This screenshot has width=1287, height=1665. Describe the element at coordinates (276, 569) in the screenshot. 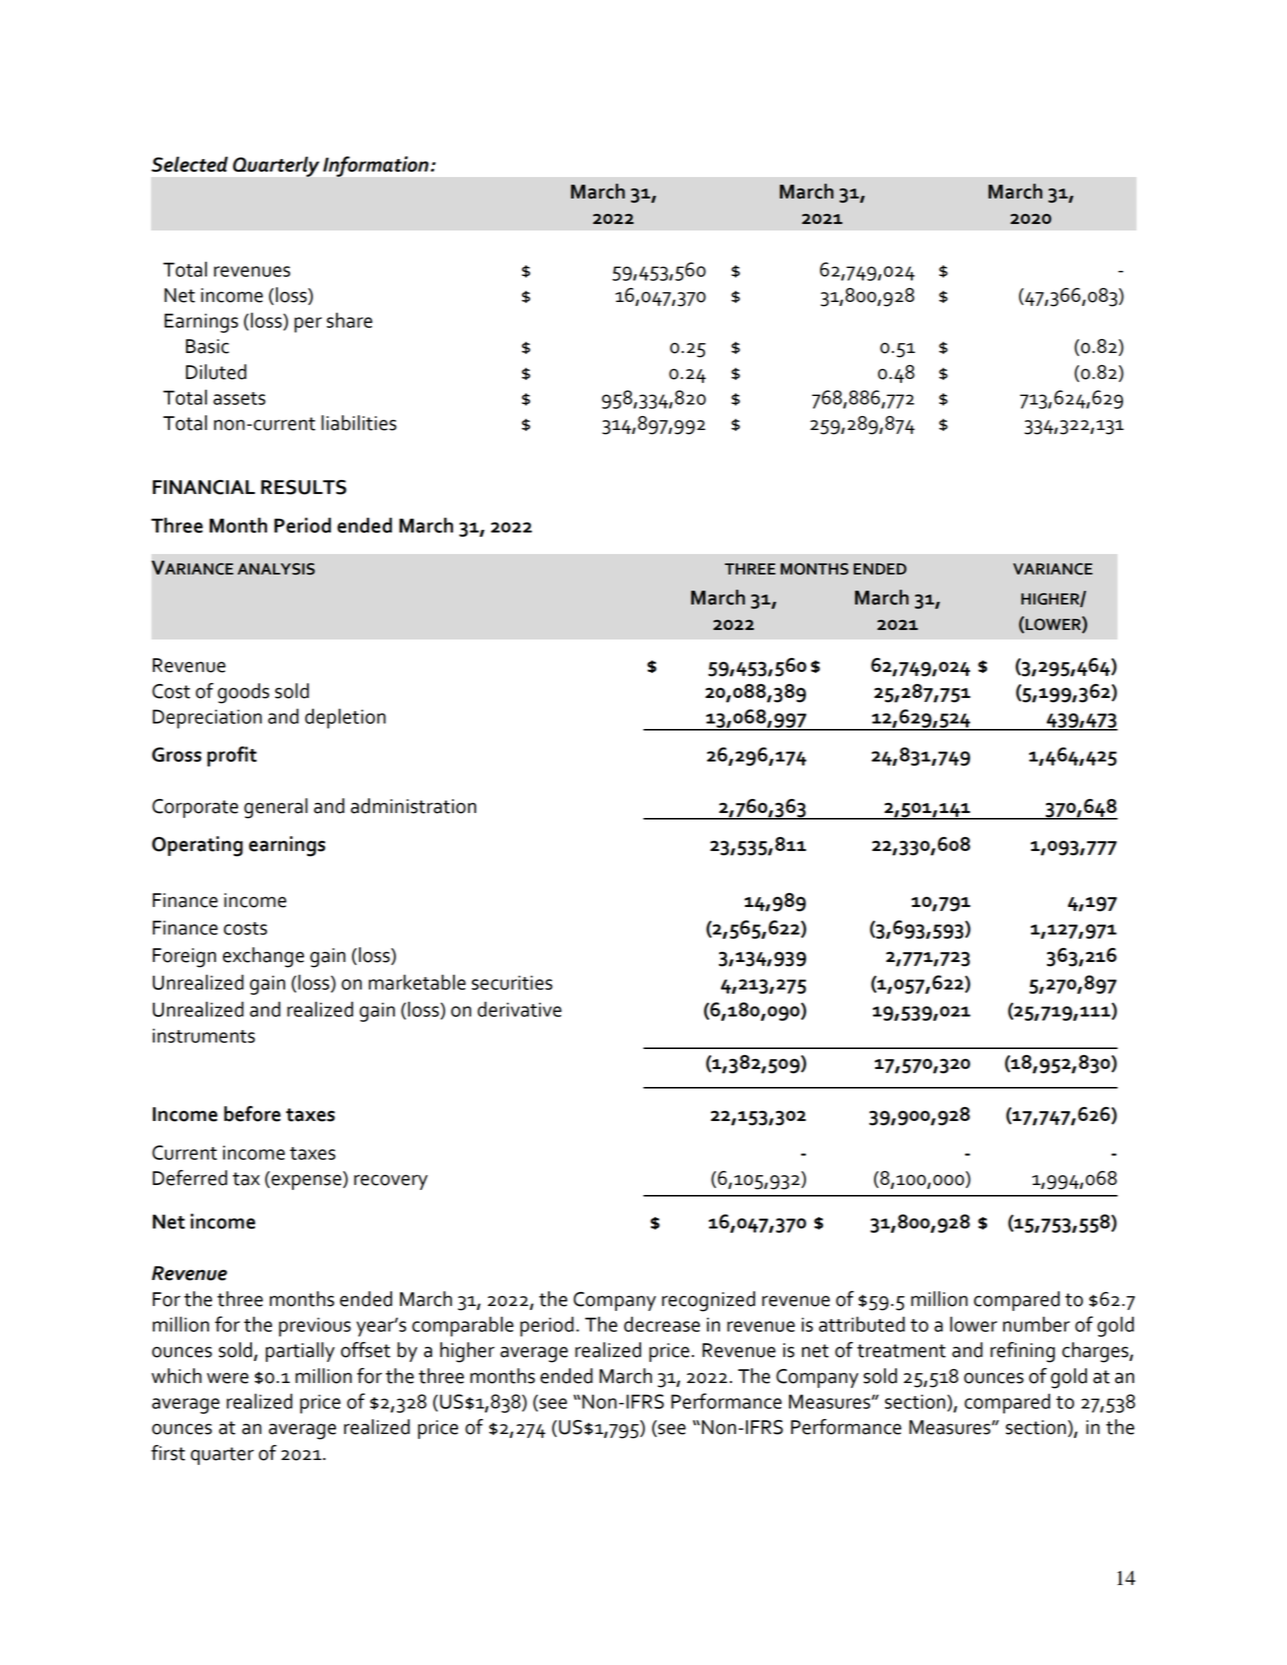

I see `ANALYSIS` at that location.
